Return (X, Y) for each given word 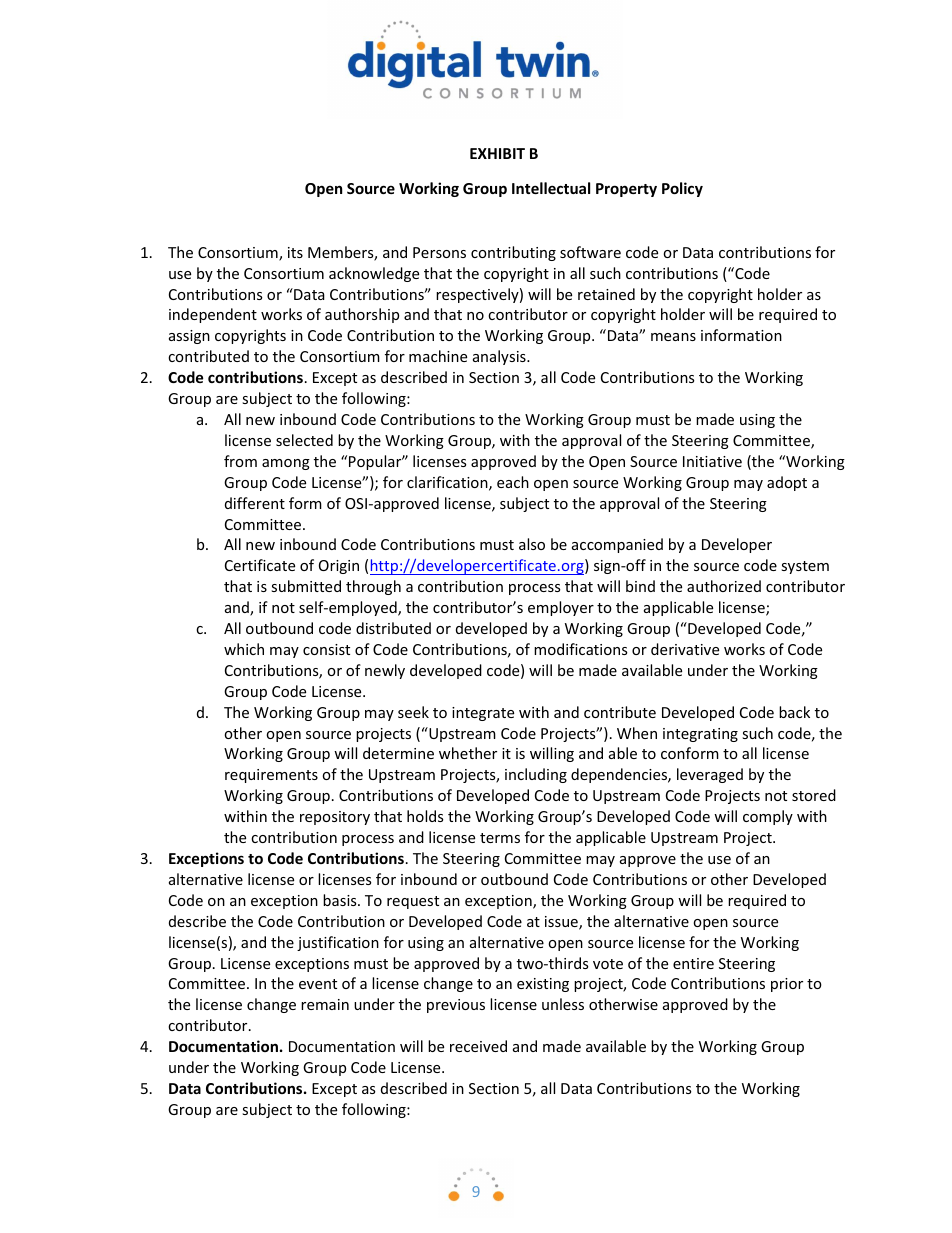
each (513, 482)
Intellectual (551, 188)
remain (325, 1004)
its (295, 252)
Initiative (712, 461)
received (478, 1046)
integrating (700, 735)
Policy (682, 189)
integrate (483, 714)
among (286, 464)
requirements (271, 776)
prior (787, 985)
